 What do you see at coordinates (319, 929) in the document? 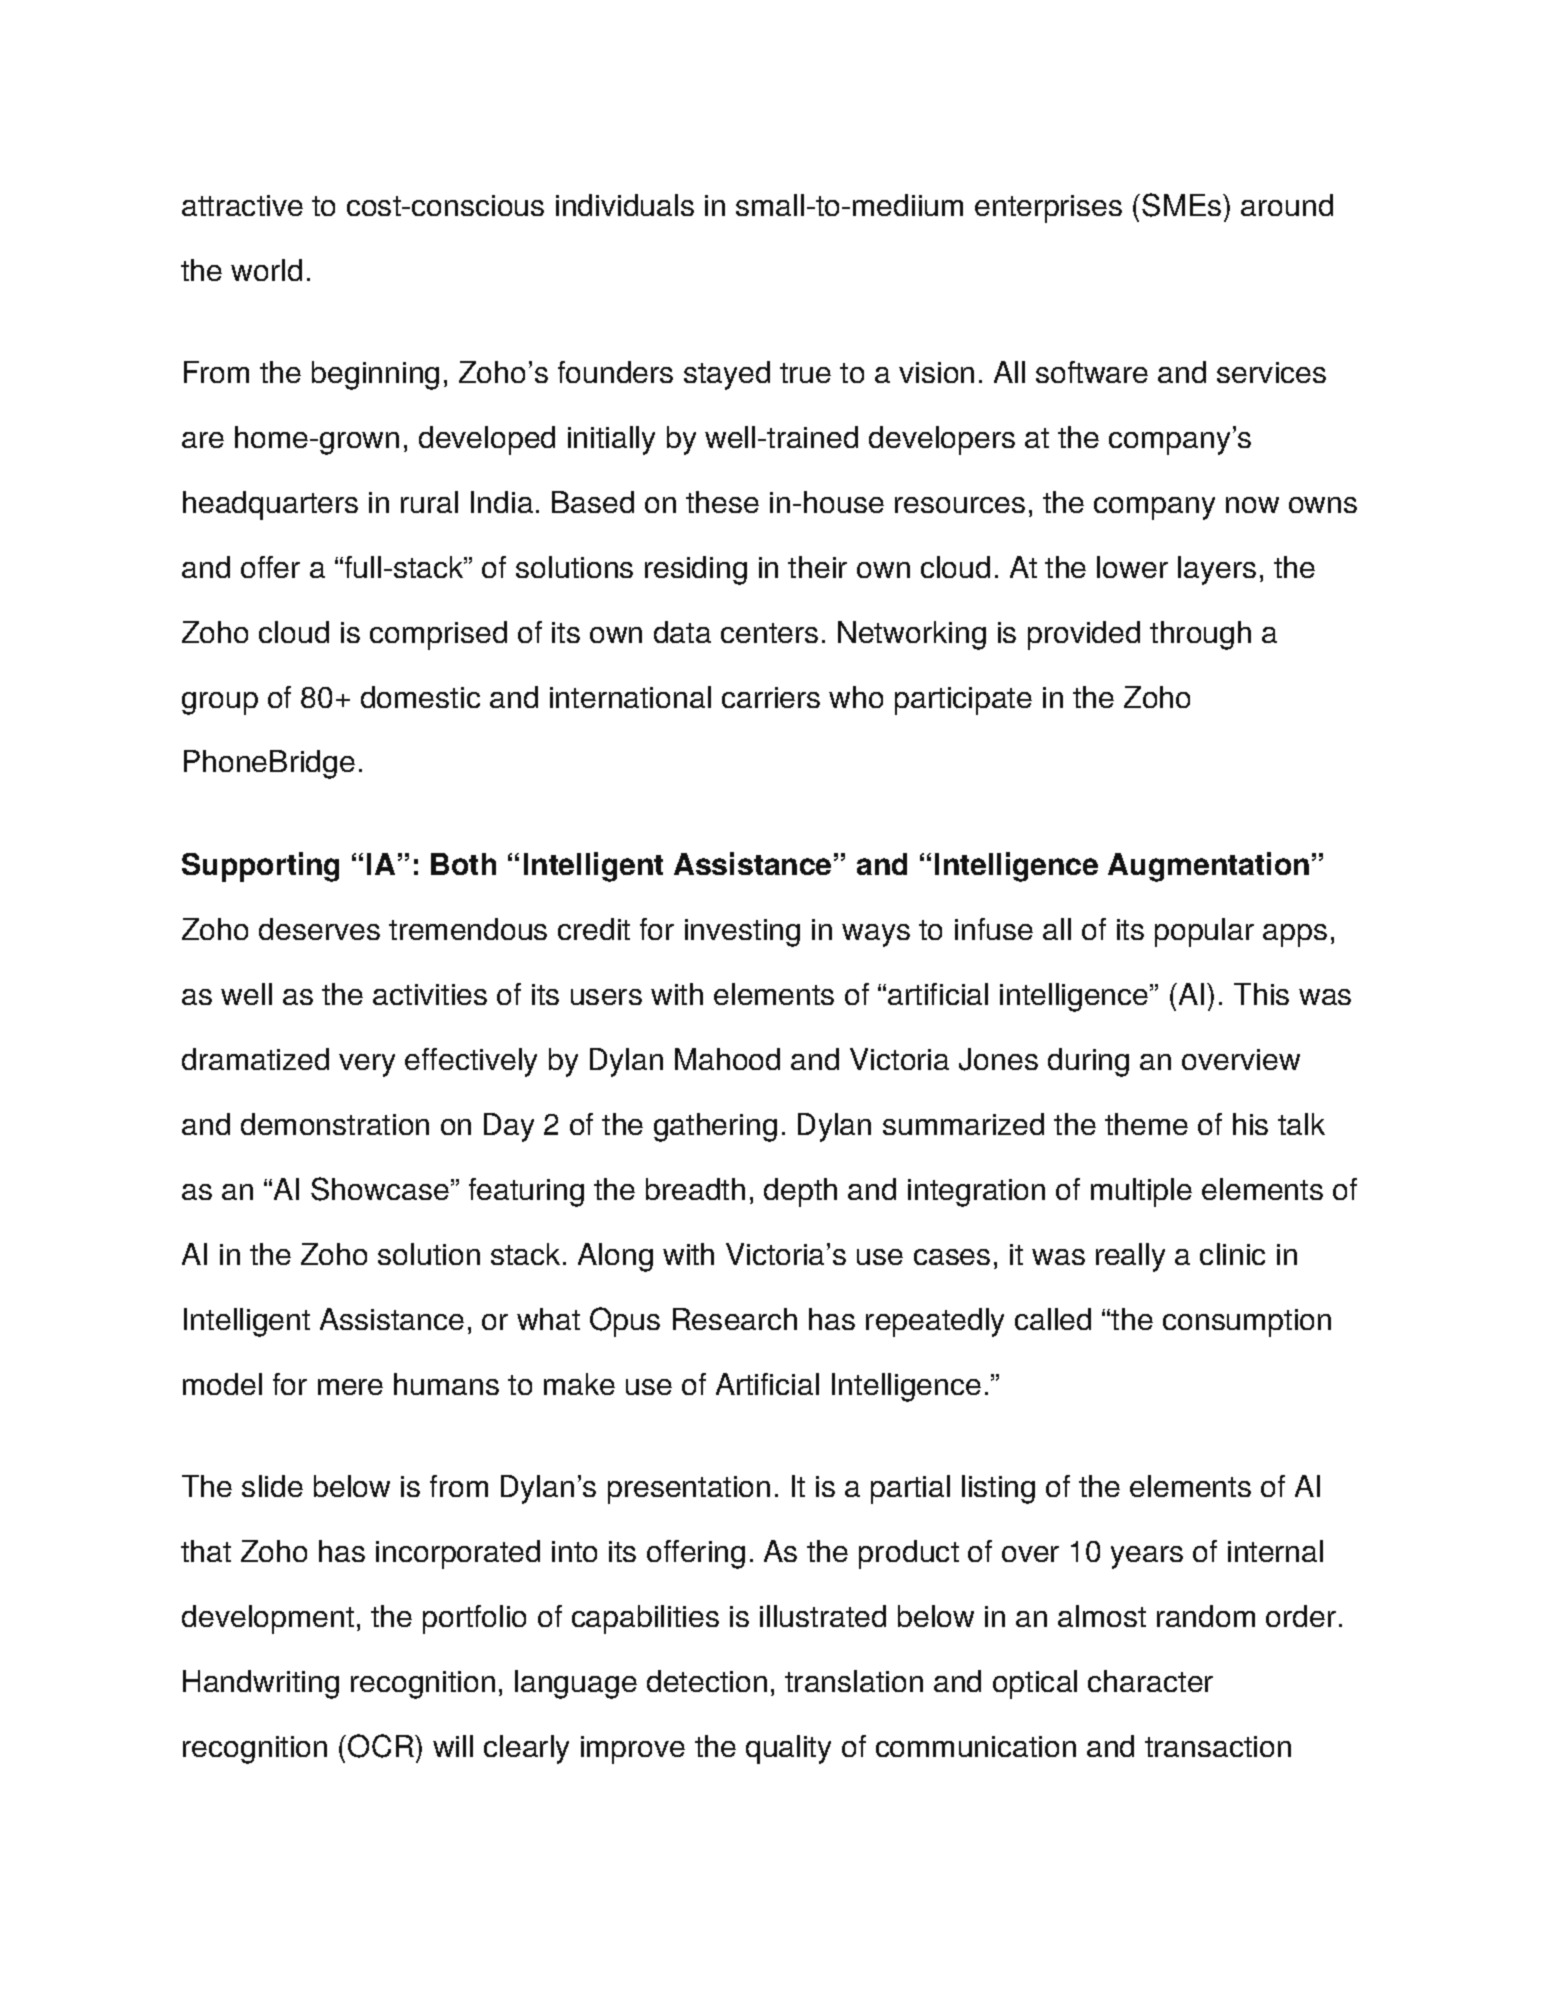
I see `deserves` at bounding box center [319, 929].
